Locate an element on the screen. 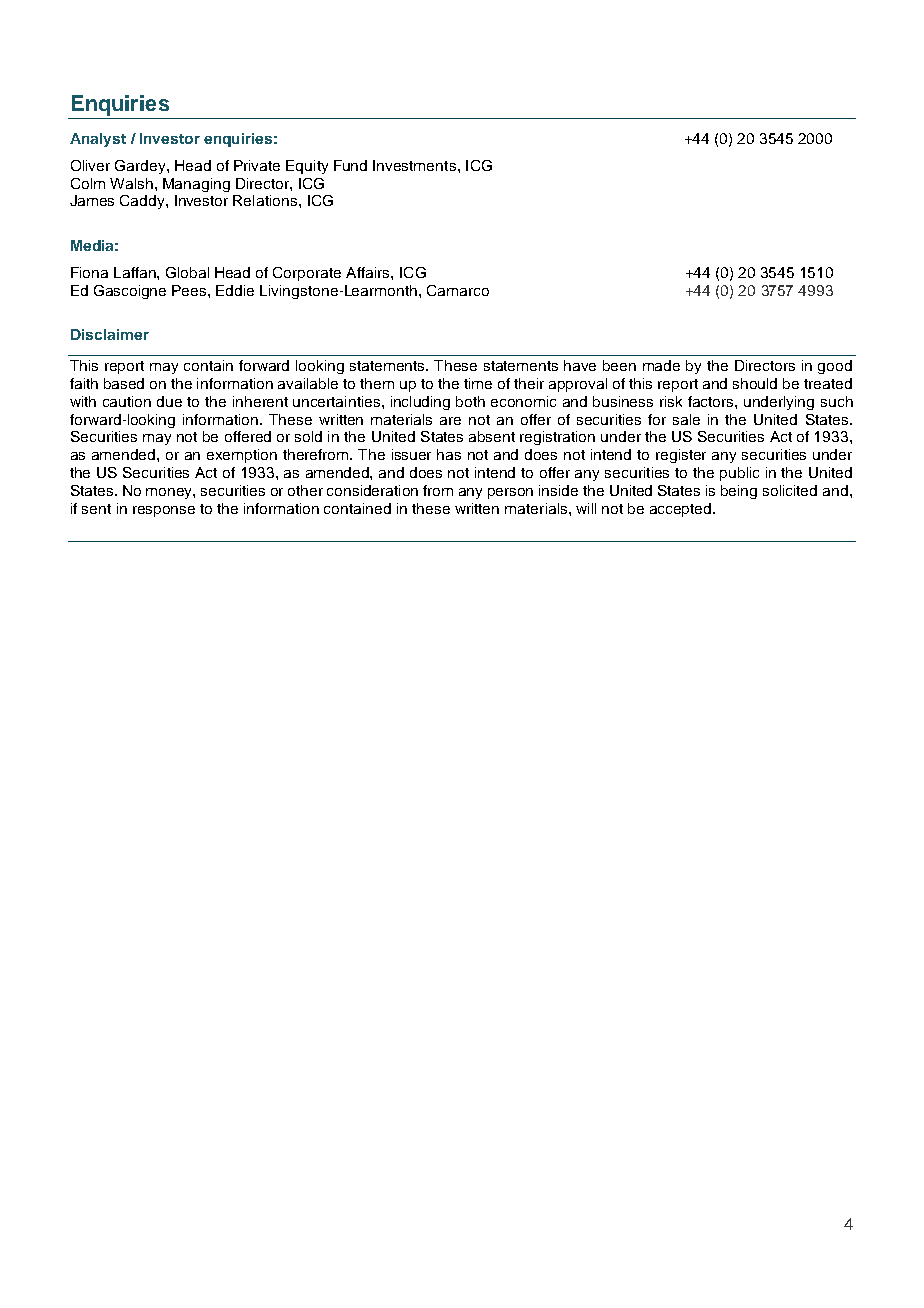 This screenshot has width=924, height=1308. Analyst is located at coordinates (98, 140).
